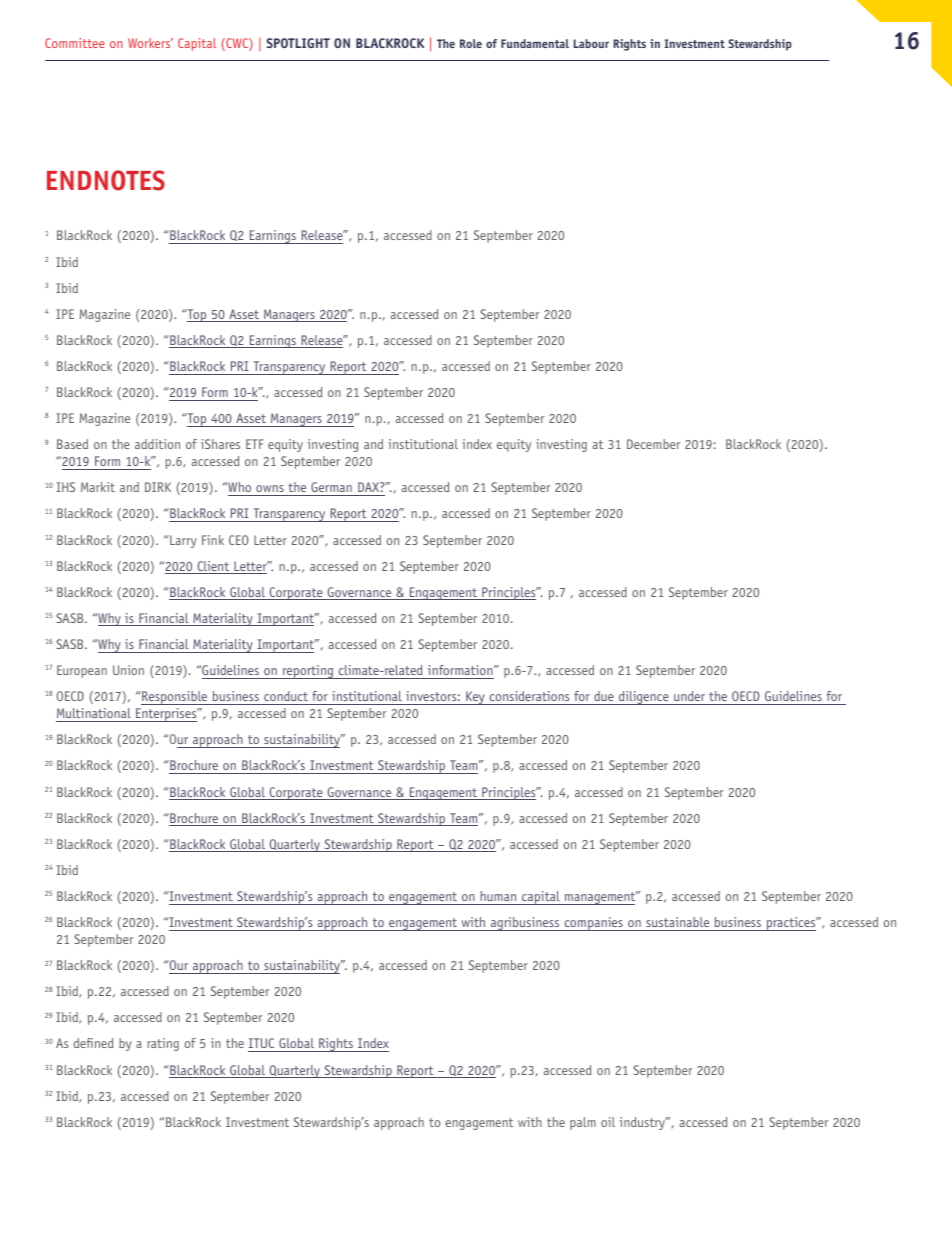  What do you see at coordinates (369, 487) in the page?
I see `DAX` at bounding box center [369, 487].
